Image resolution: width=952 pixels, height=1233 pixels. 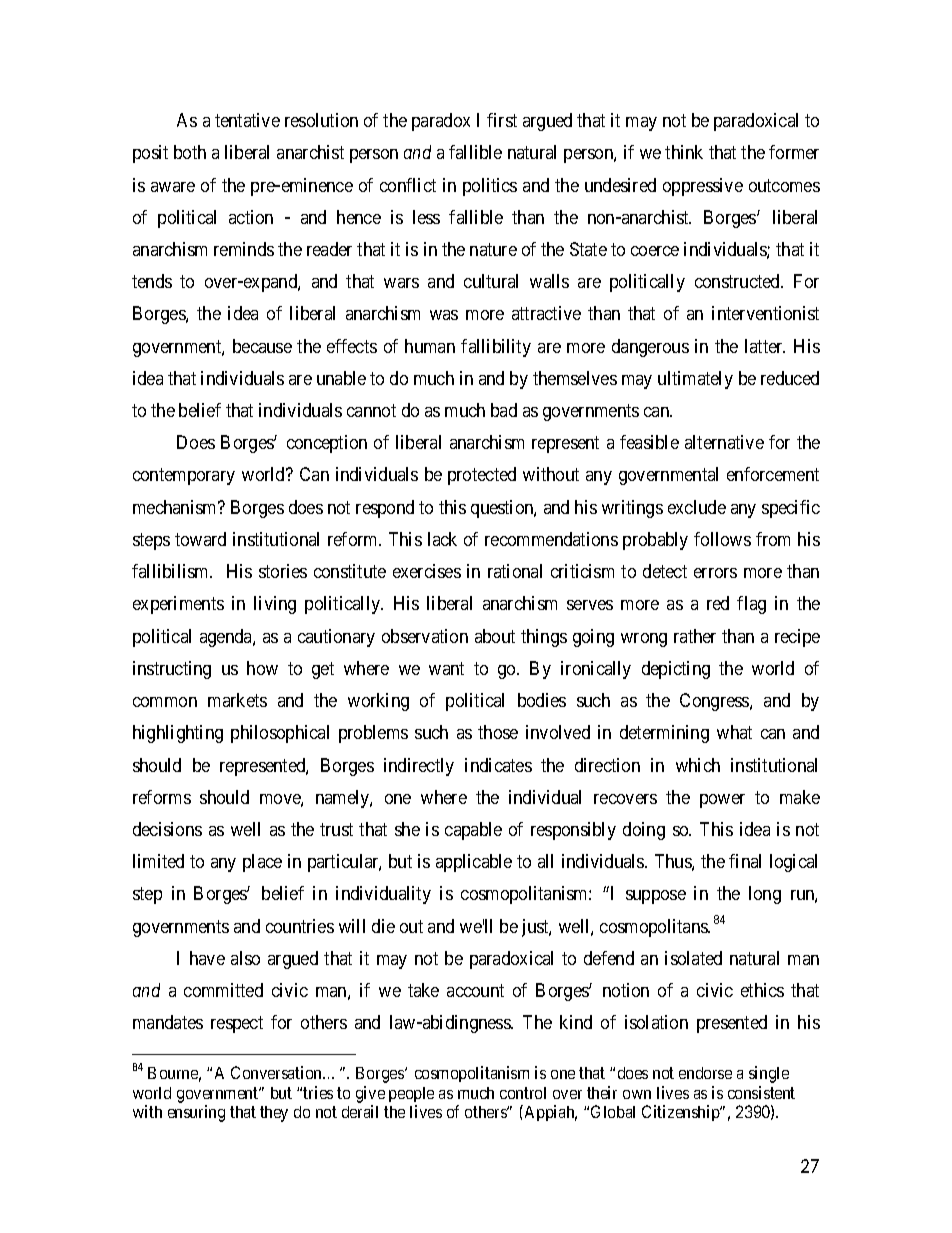 I want to click on about, so click(x=495, y=636).
